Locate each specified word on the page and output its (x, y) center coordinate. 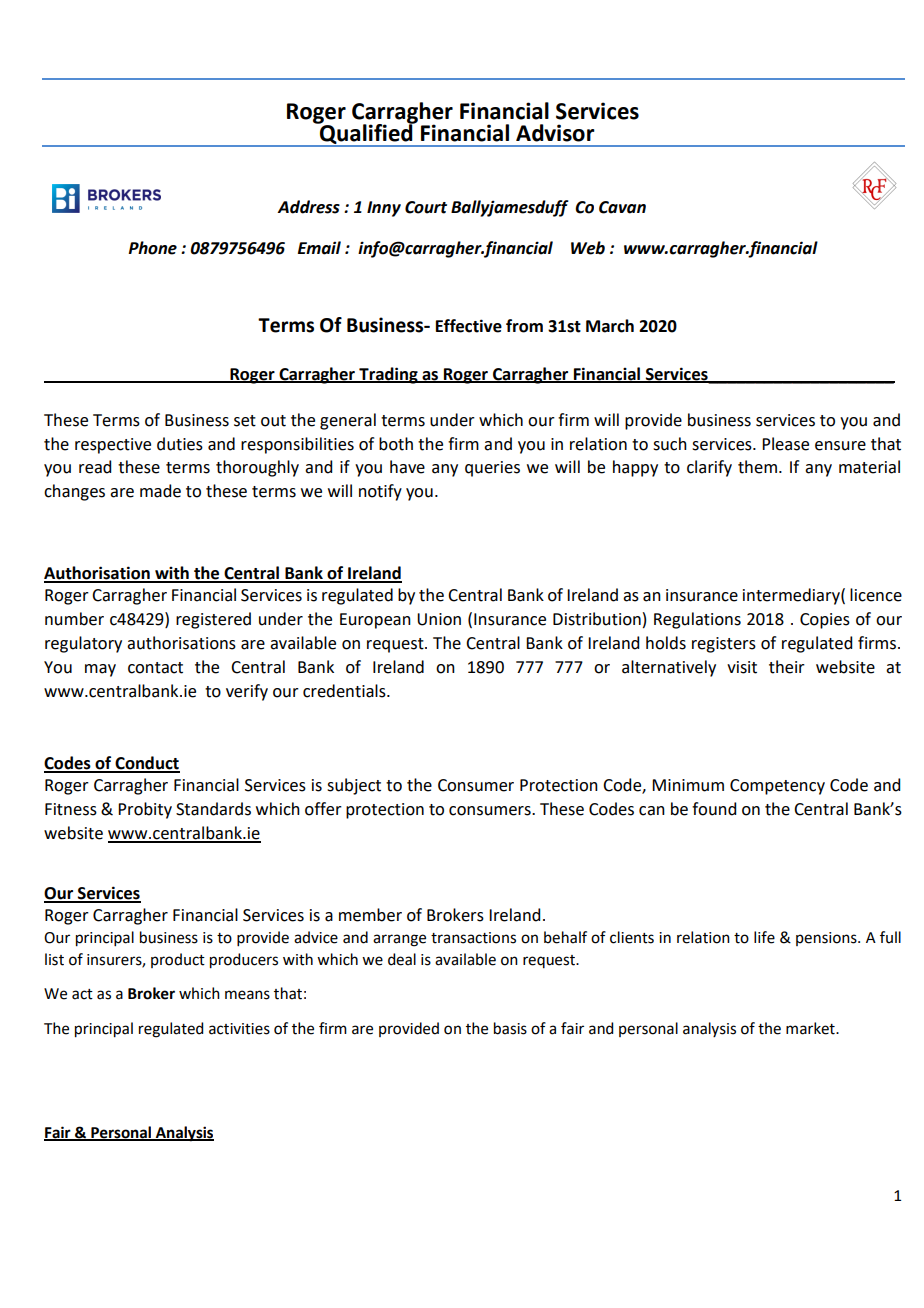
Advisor (555, 133)
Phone (152, 248)
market (811, 1028)
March (610, 326)
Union (439, 619)
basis (510, 1028)
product (178, 960)
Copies (825, 621)
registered (213, 620)
